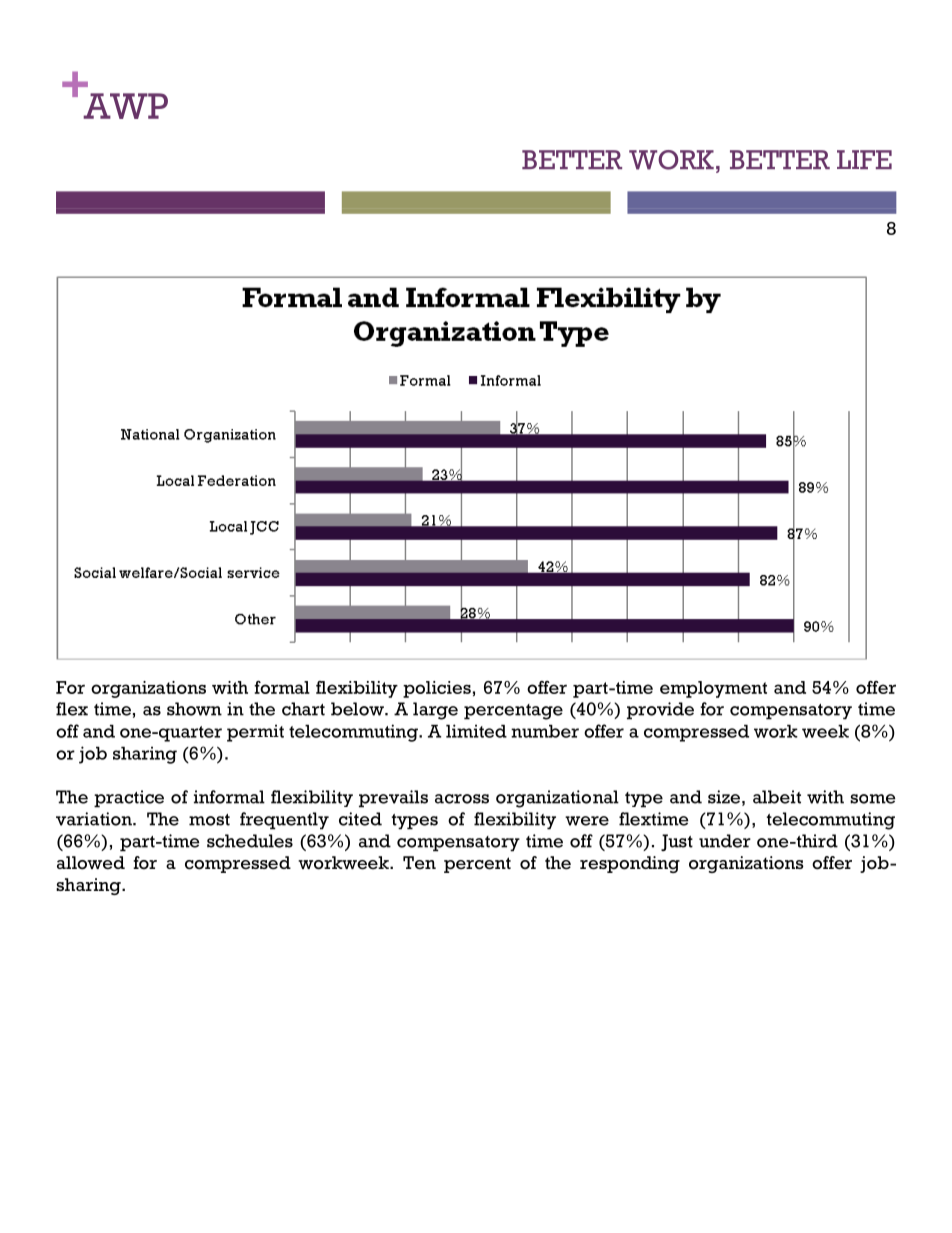  What do you see at coordinates (435, 711) in the screenshot?
I see `large` at bounding box center [435, 711].
